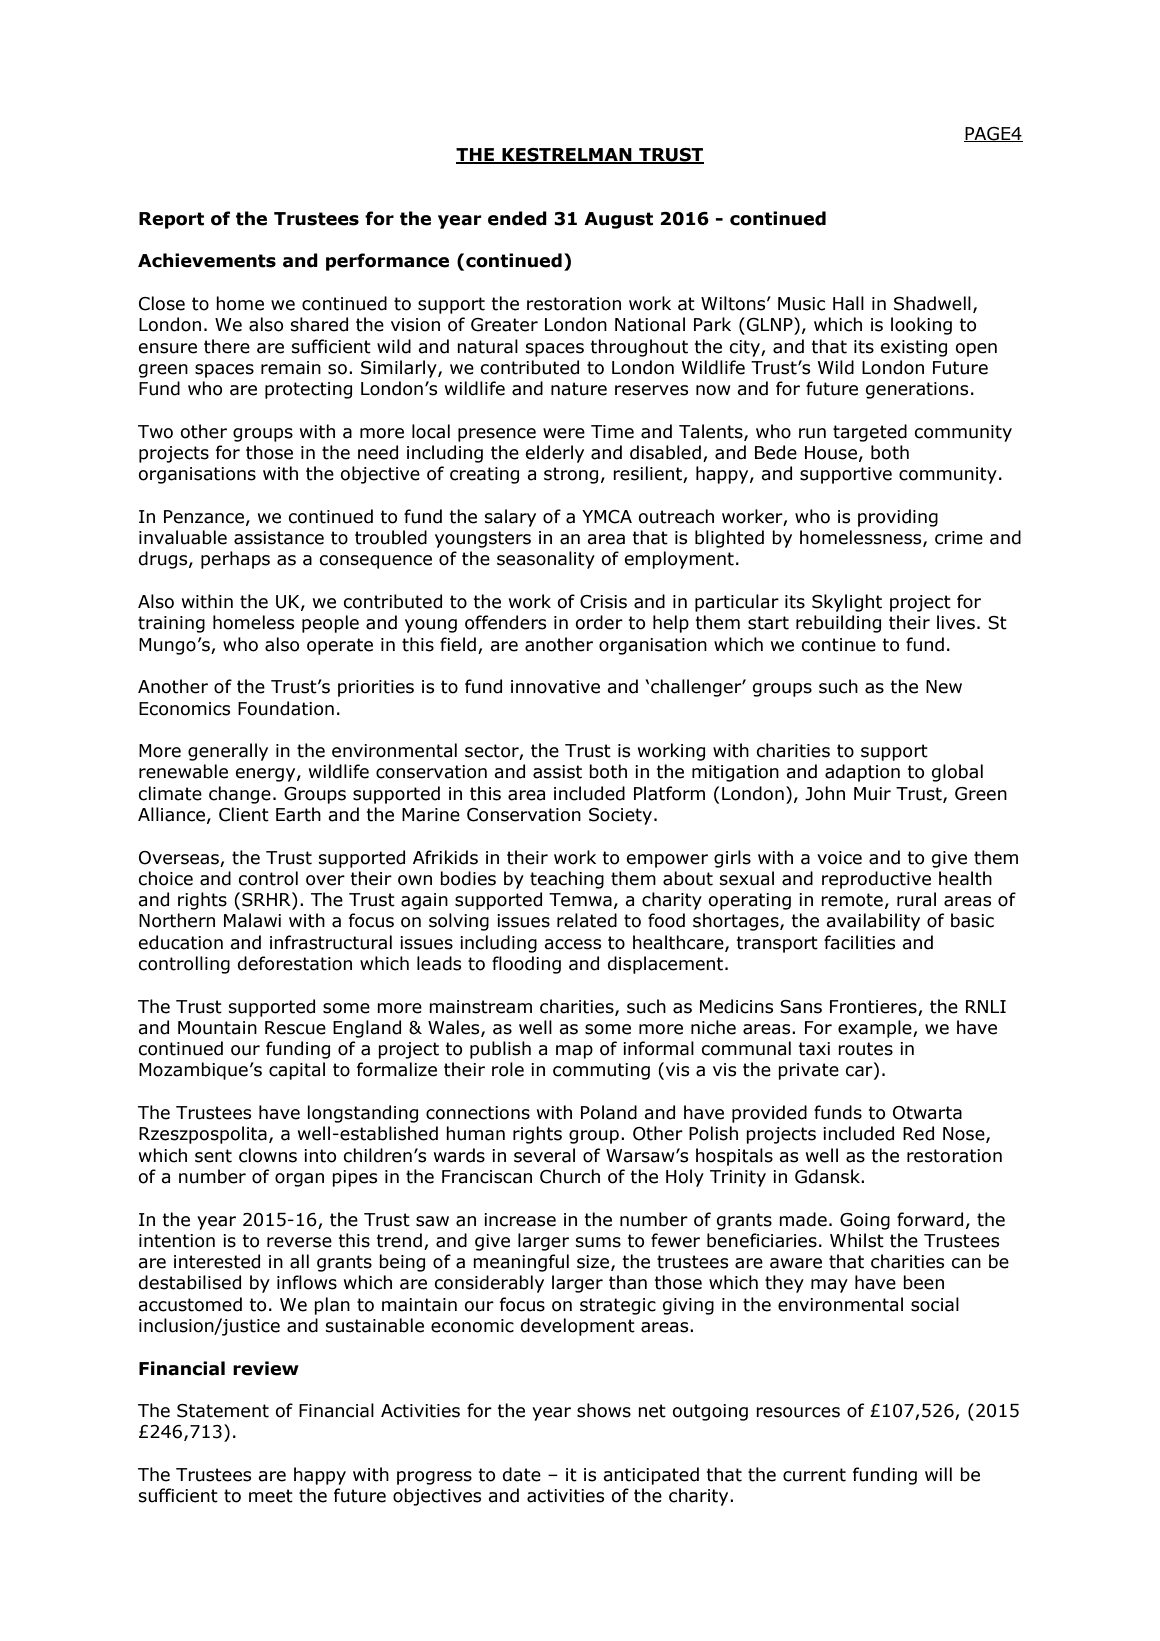  I want to click on seasonality, so click(546, 560).
